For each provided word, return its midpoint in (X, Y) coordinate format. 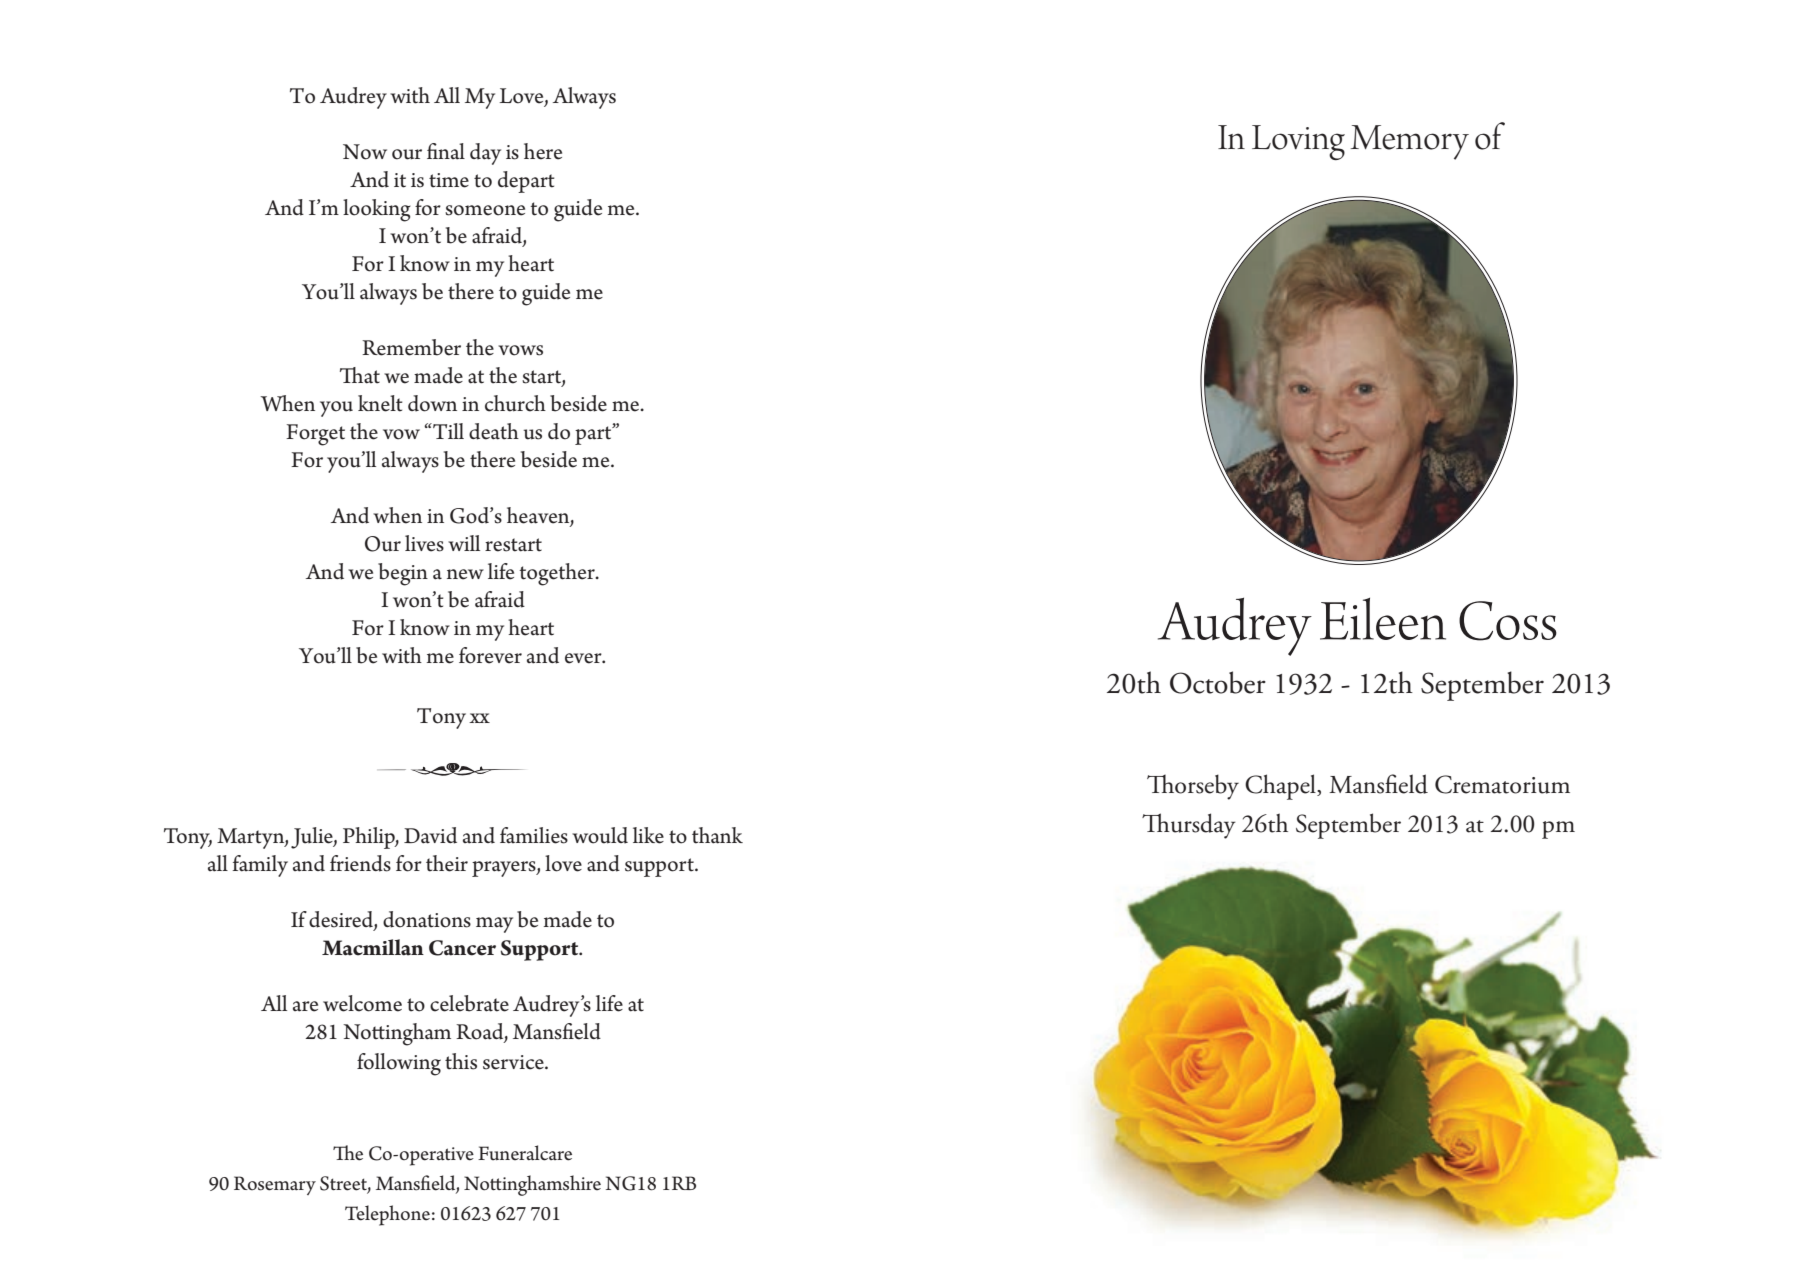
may (494, 925)
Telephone (387, 1215)
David (430, 835)
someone (485, 210)
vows (520, 350)
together (558, 574)
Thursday (1189, 826)
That (360, 375)
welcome (362, 1003)
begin (403, 574)
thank (717, 835)
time (449, 180)
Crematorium (1502, 784)
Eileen (1383, 619)
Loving (1298, 142)
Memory (1410, 142)
